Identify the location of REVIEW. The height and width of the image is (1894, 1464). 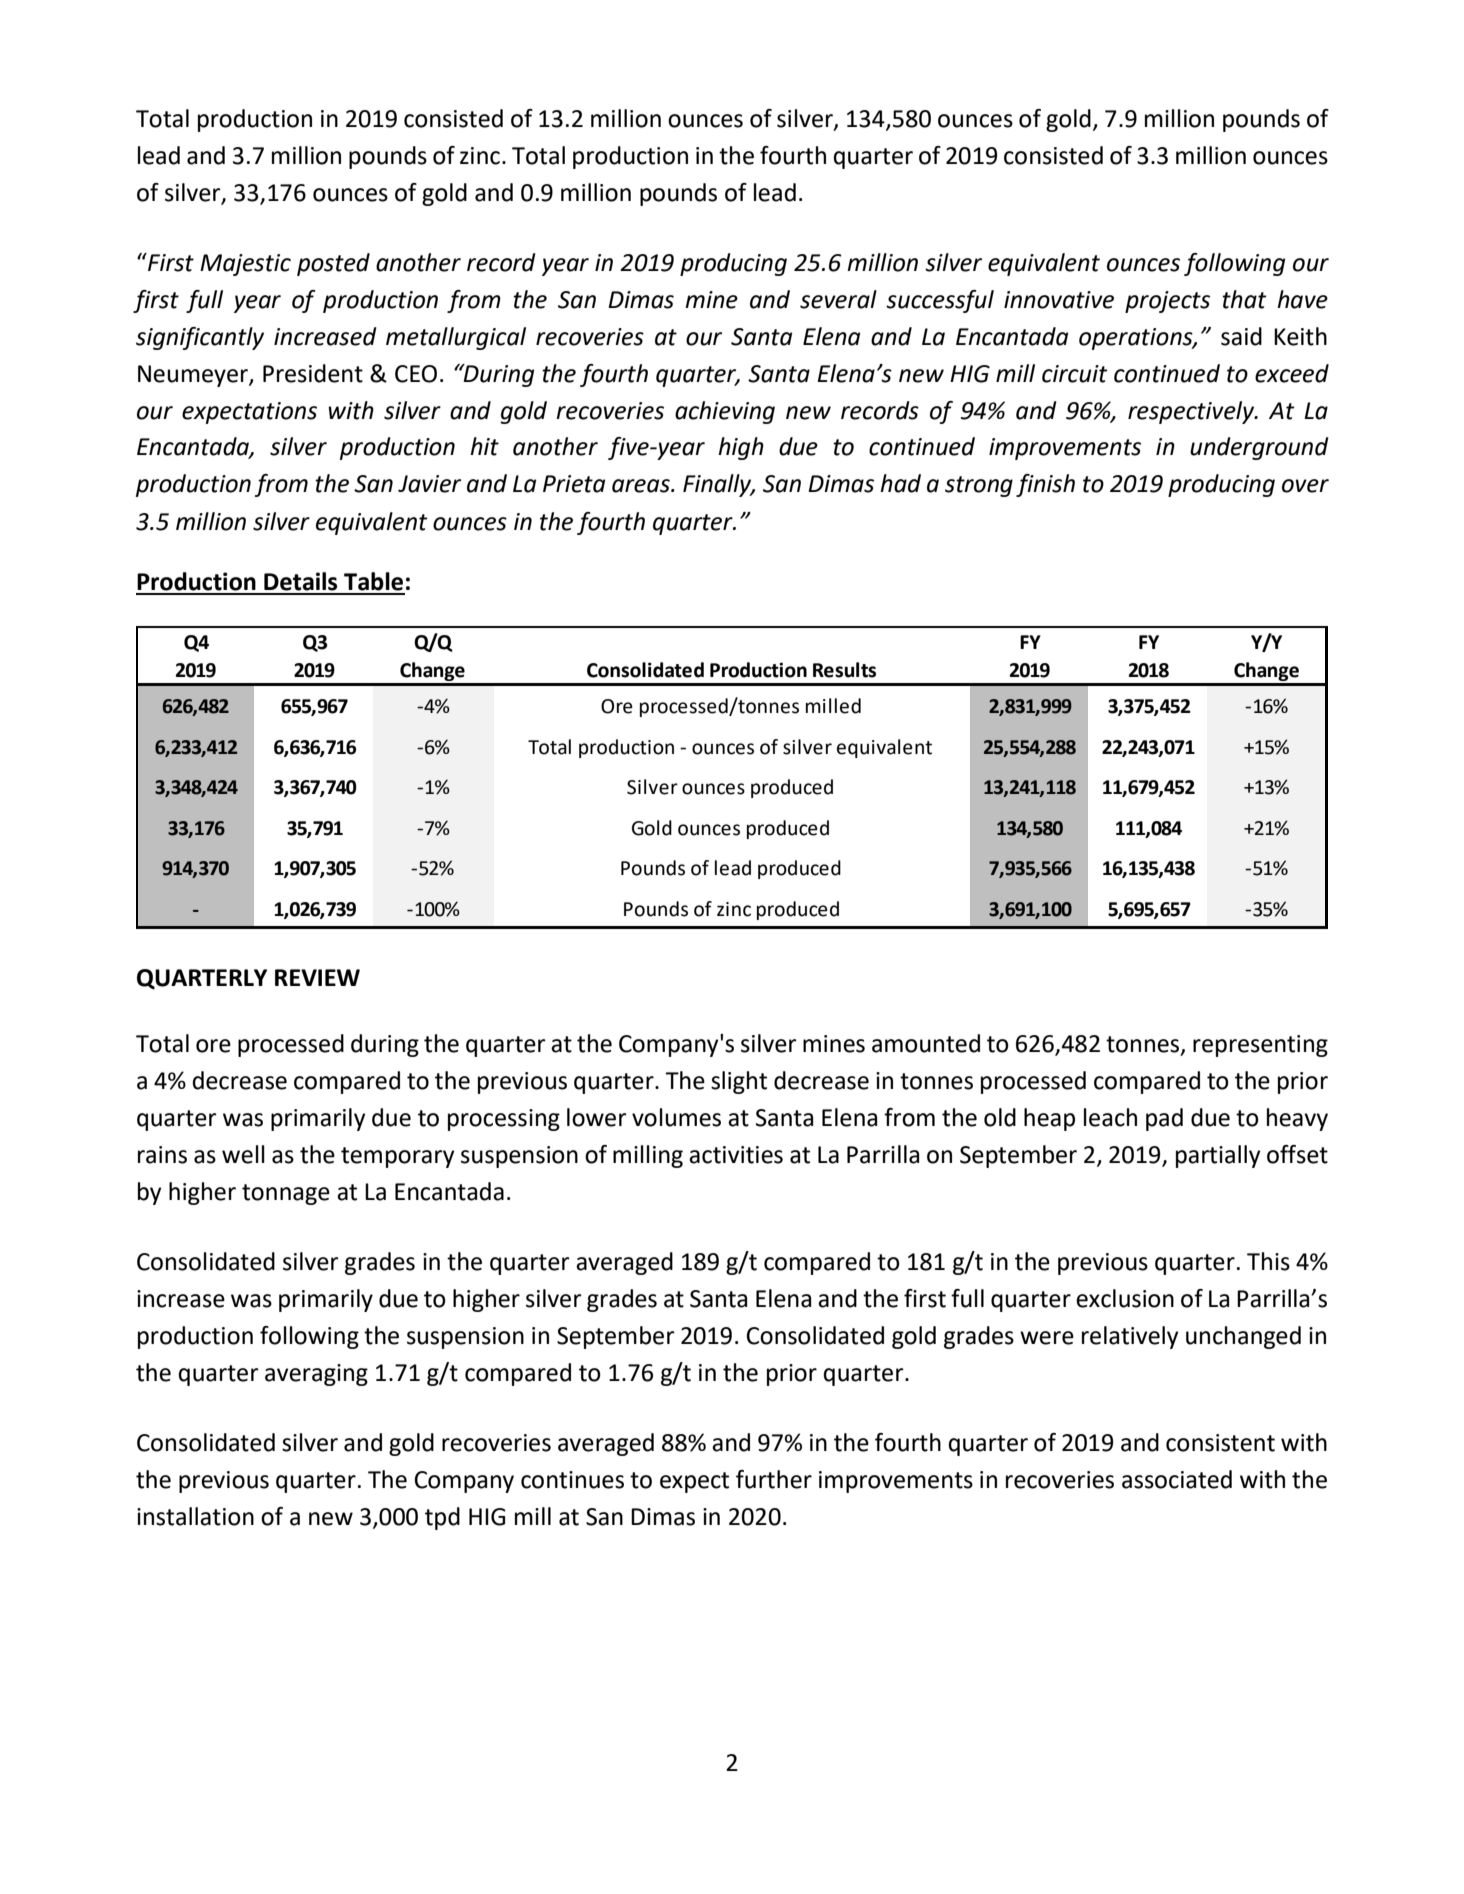
(317, 977).
